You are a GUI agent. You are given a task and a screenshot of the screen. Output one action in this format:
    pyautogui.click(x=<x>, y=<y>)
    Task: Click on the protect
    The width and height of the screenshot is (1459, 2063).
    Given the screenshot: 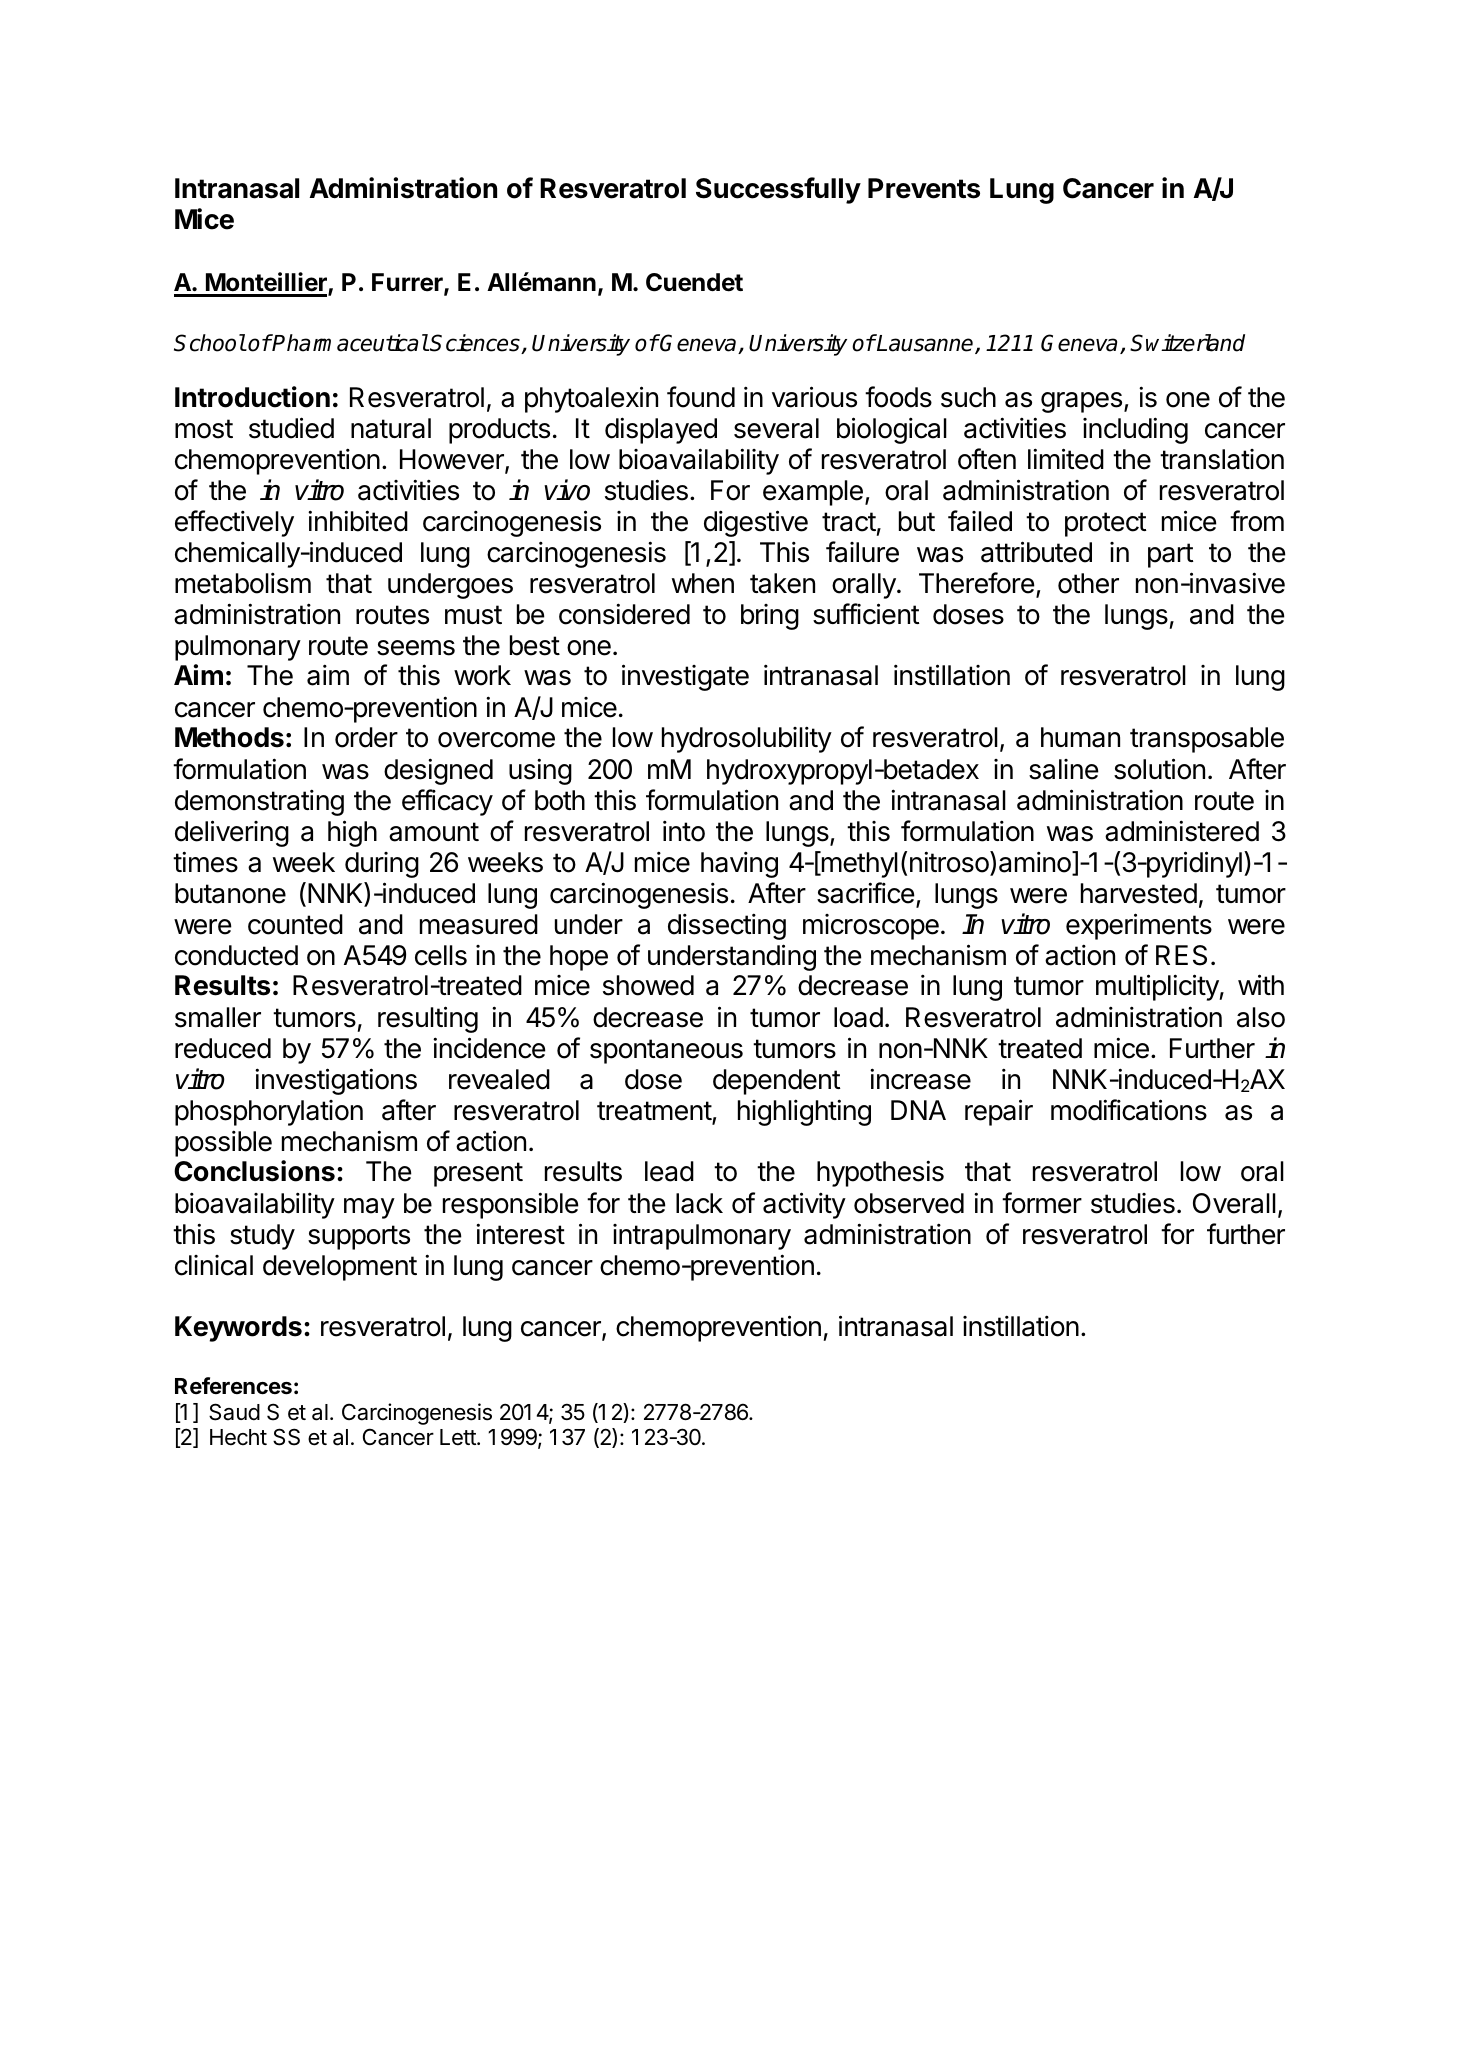 What is the action you would take?
    pyautogui.click(x=1106, y=524)
